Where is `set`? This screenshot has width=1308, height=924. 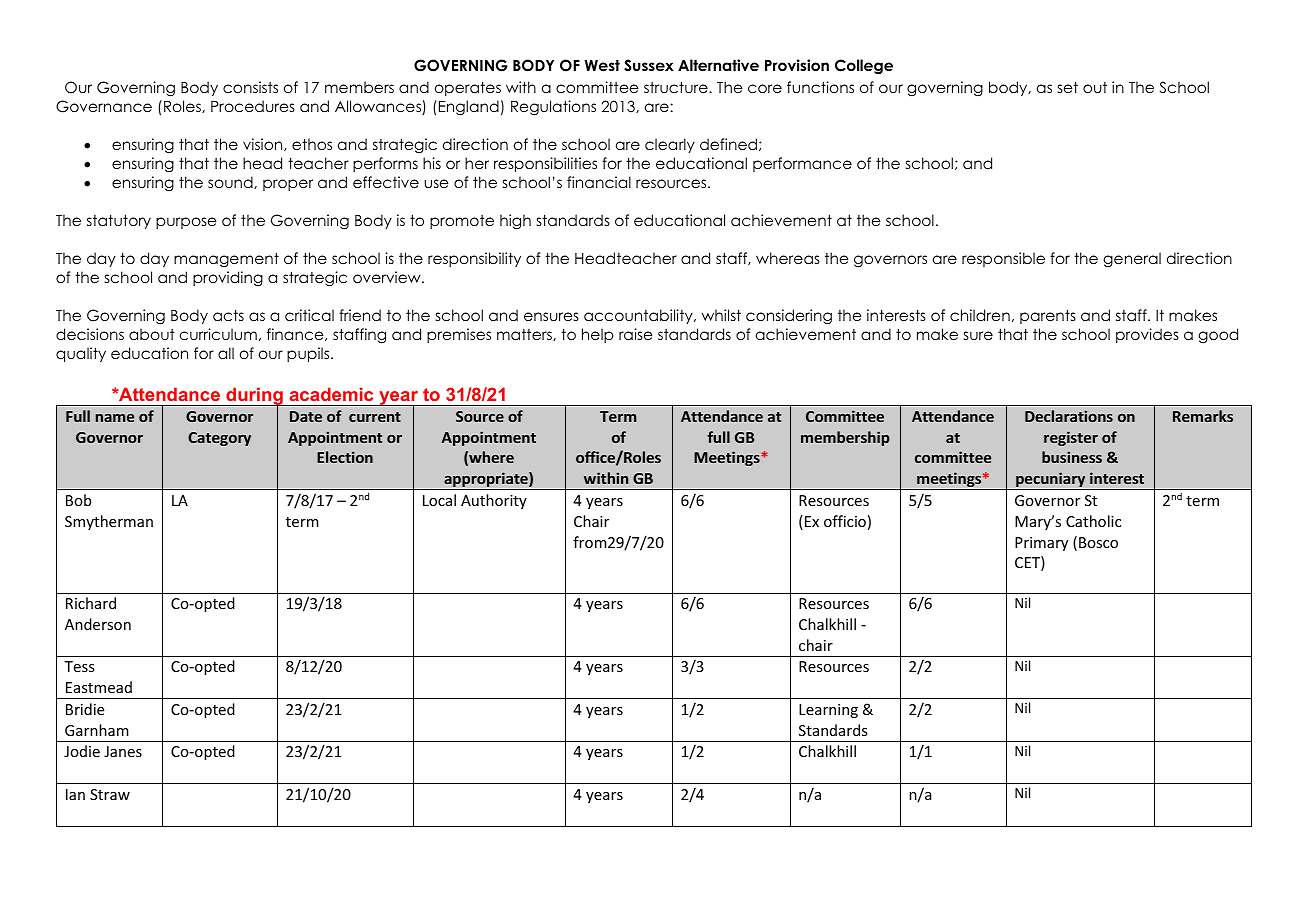 set is located at coordinates (1068, 87).
